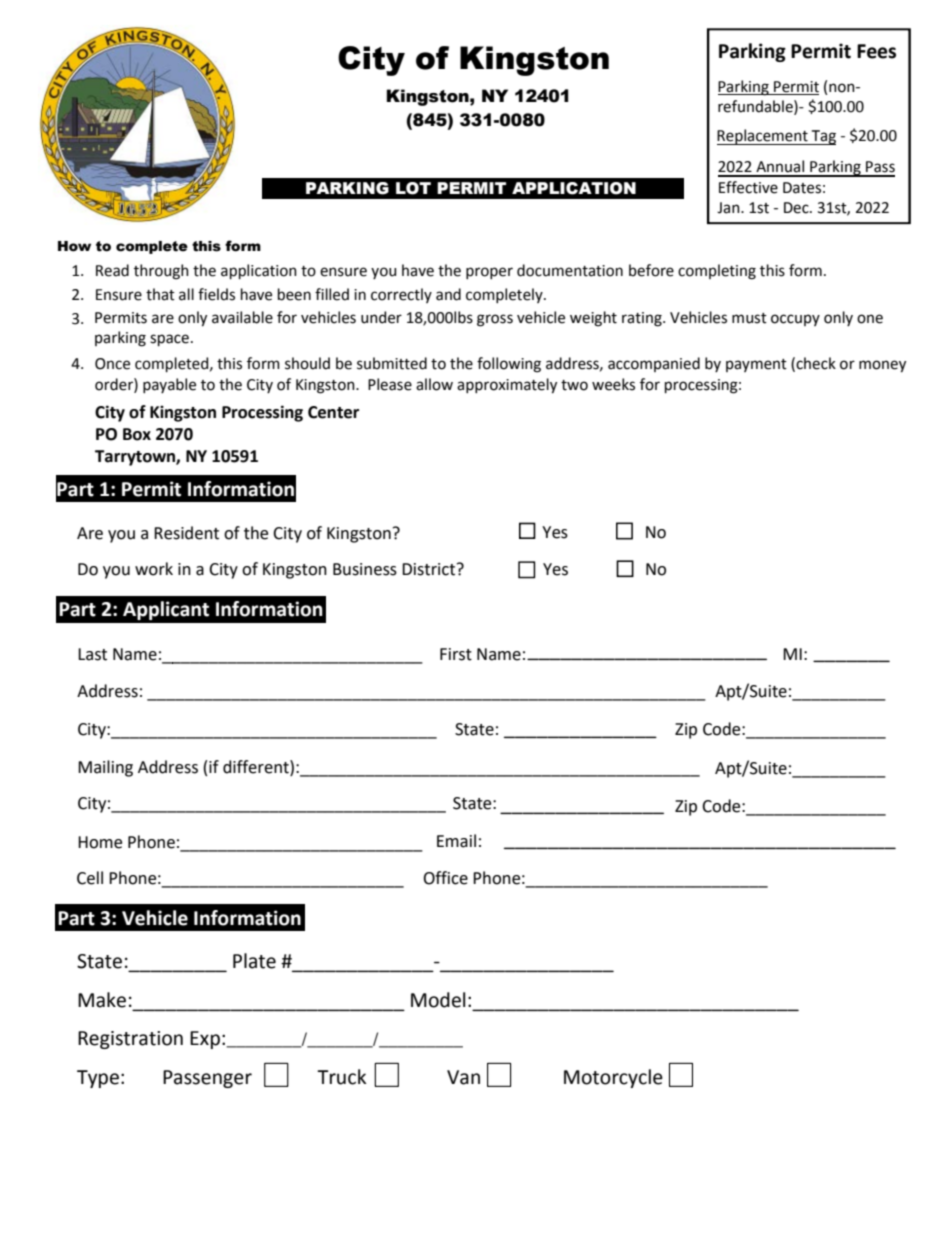 This screenshot has width=952, height=1233. I want to click on payment, so click(756, 365).
